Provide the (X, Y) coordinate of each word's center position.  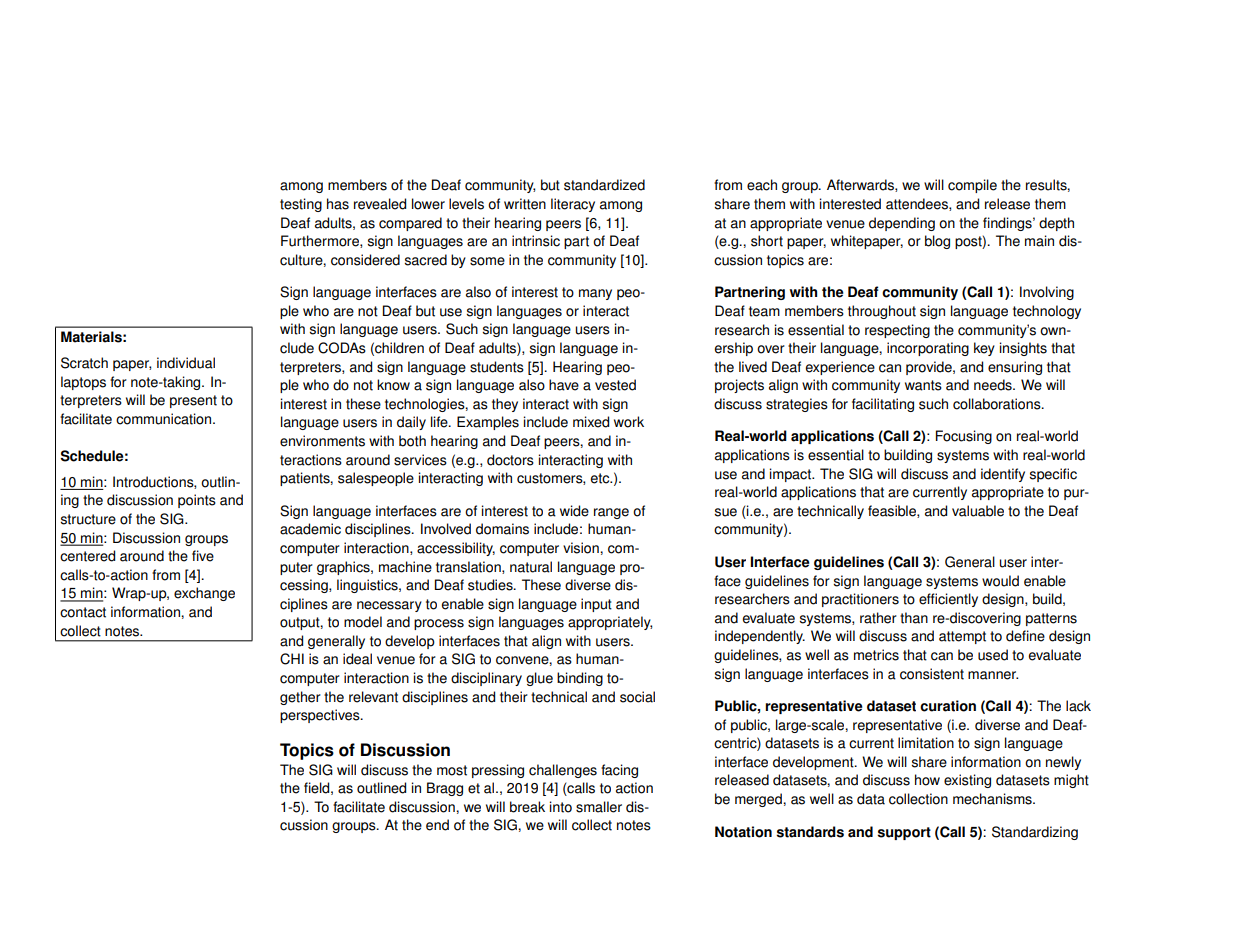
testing (301, 205)
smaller (599, 807)
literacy (573, 205)
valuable (978, 511)
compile (972, 186)
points (197, 501)
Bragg (445, 789)
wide (574, 511)
